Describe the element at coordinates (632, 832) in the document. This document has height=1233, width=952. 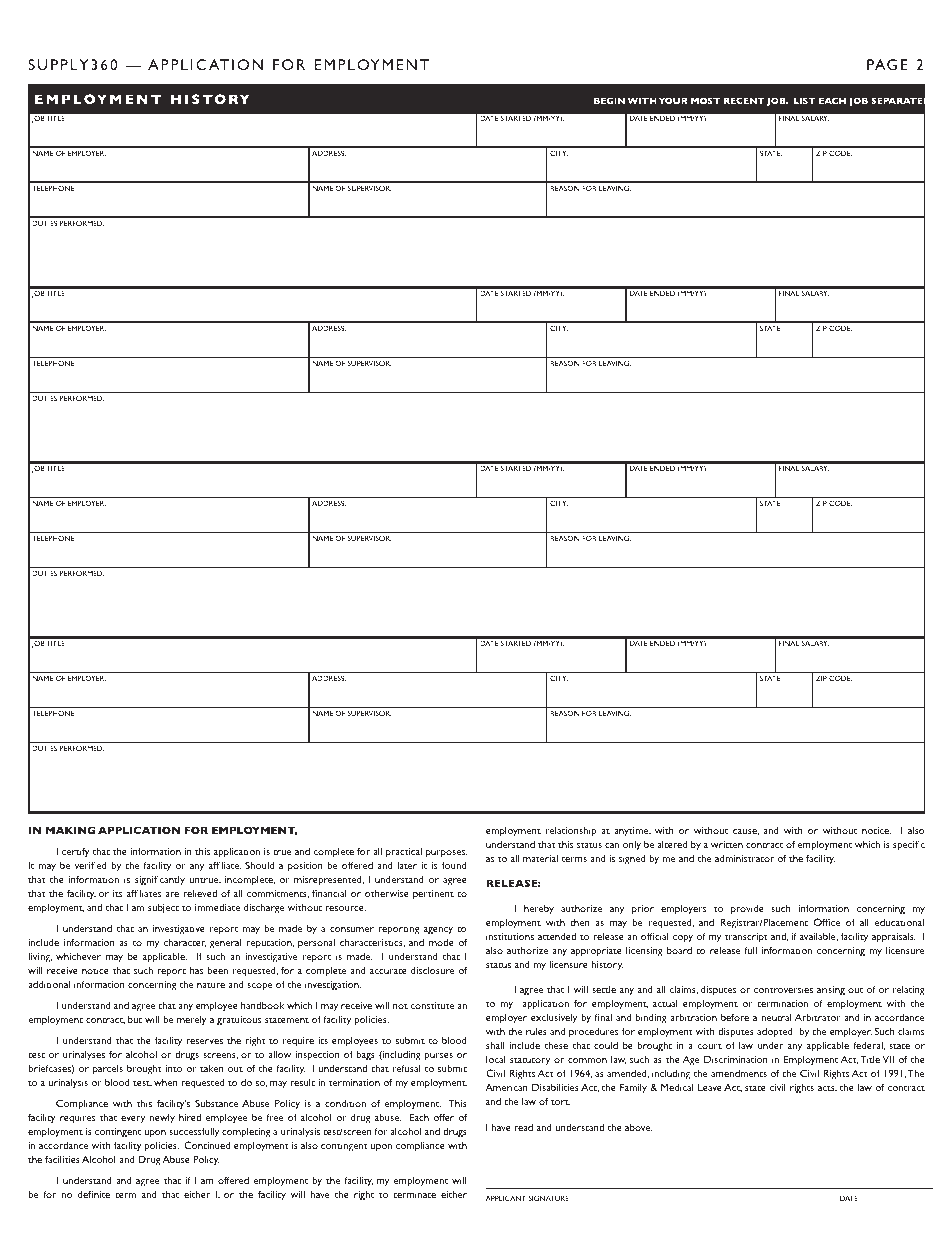
I see `anytime` at that location.
